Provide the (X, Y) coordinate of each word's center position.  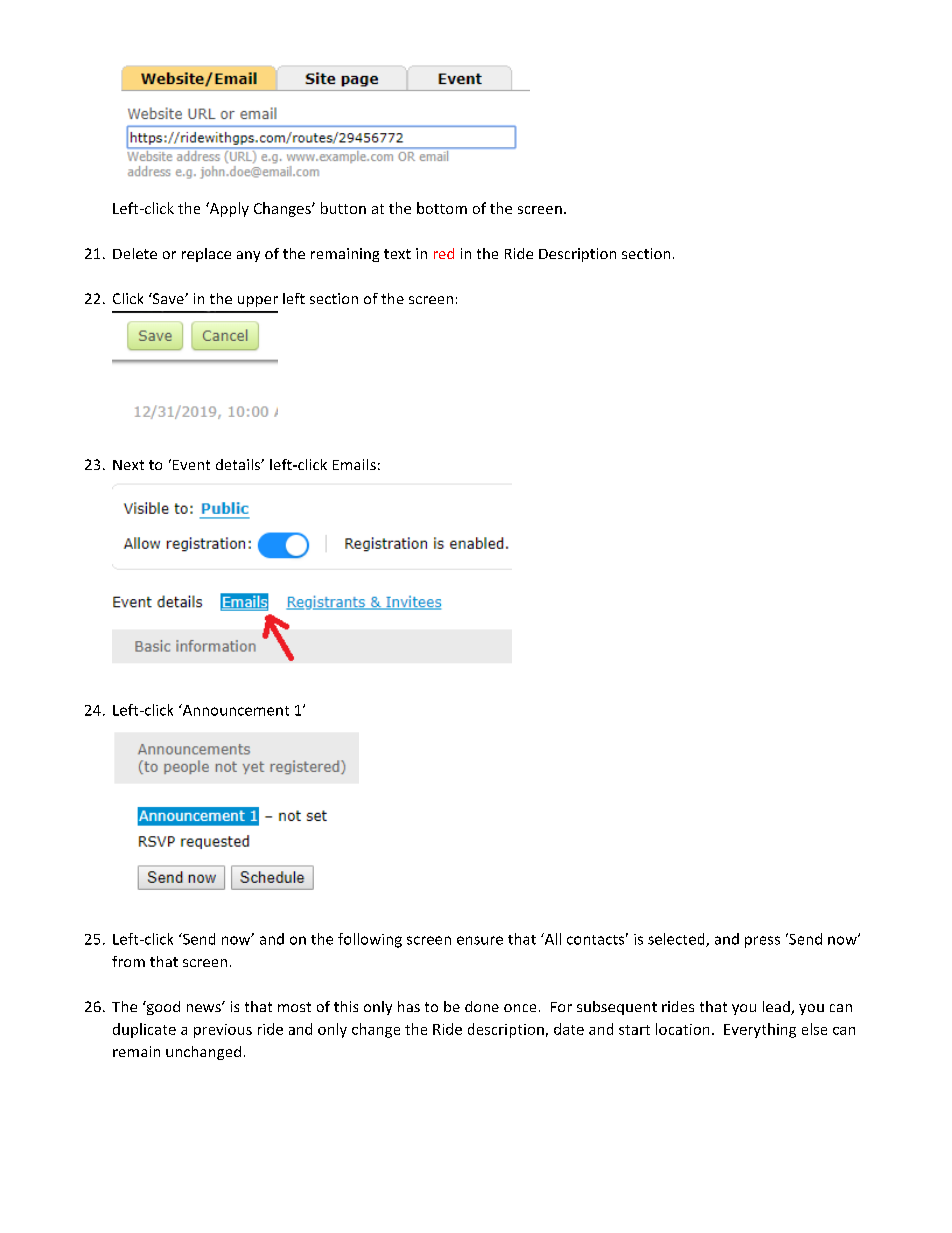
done (482, 1006)
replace (206, 255)
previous (223, 1031)
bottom (442, 208)
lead (777, 1008)
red (444, 253)
